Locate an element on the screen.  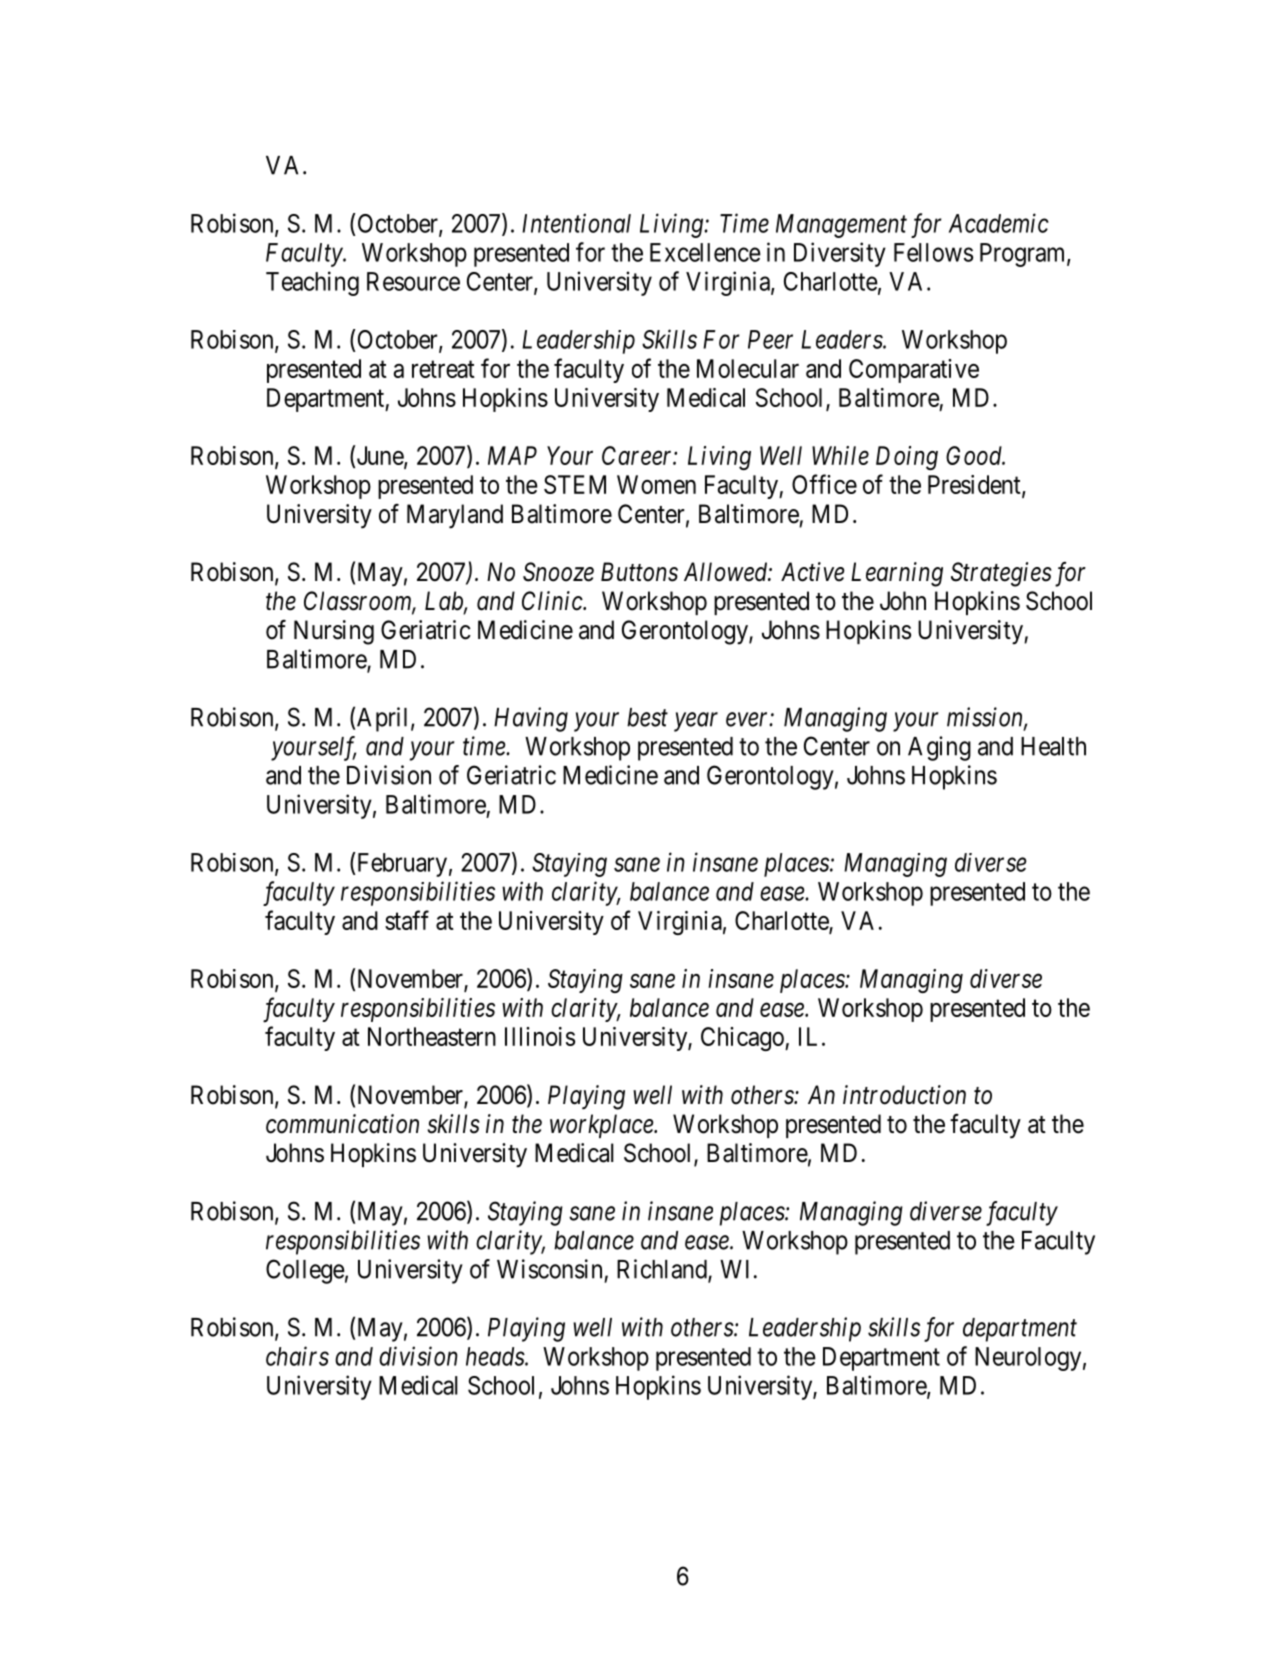
Fellows is located at coordinates (933, 252).
